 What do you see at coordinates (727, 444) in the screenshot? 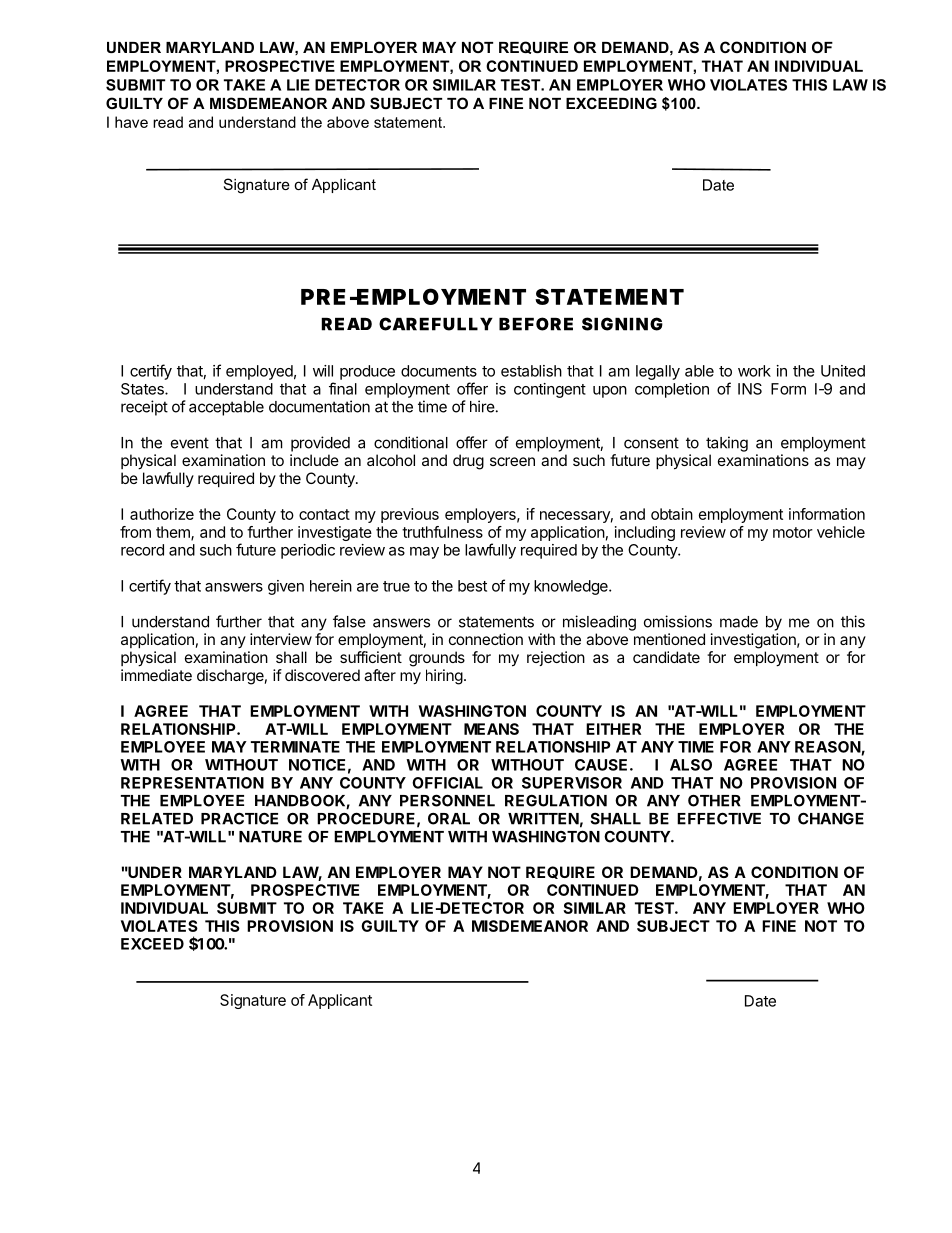
I see `taking` at bounding box center [727, 444].
